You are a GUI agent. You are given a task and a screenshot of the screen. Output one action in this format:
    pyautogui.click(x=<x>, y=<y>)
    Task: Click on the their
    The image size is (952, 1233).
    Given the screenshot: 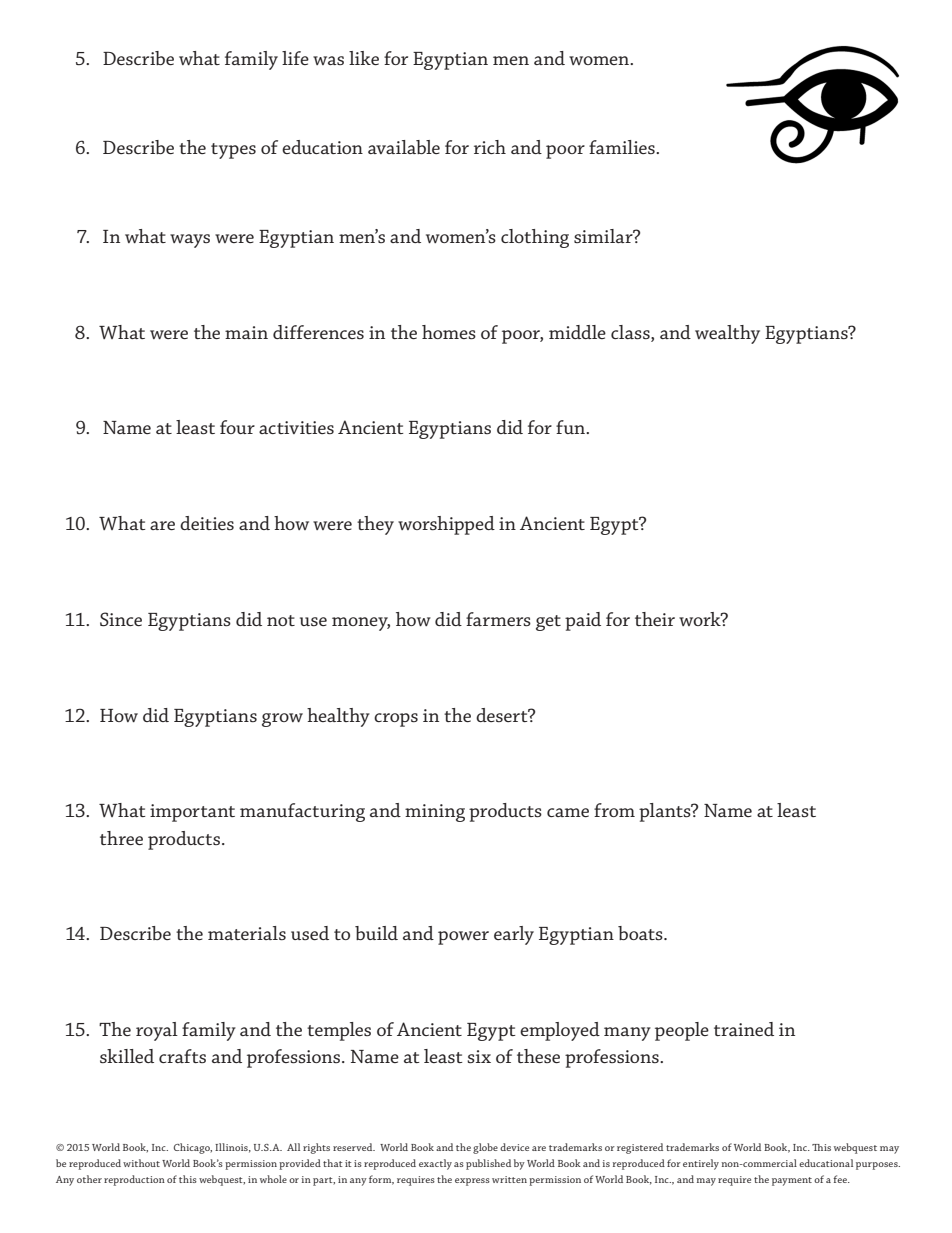 What is the action you would take?
    pyautogui.click(x=655, y=619)
